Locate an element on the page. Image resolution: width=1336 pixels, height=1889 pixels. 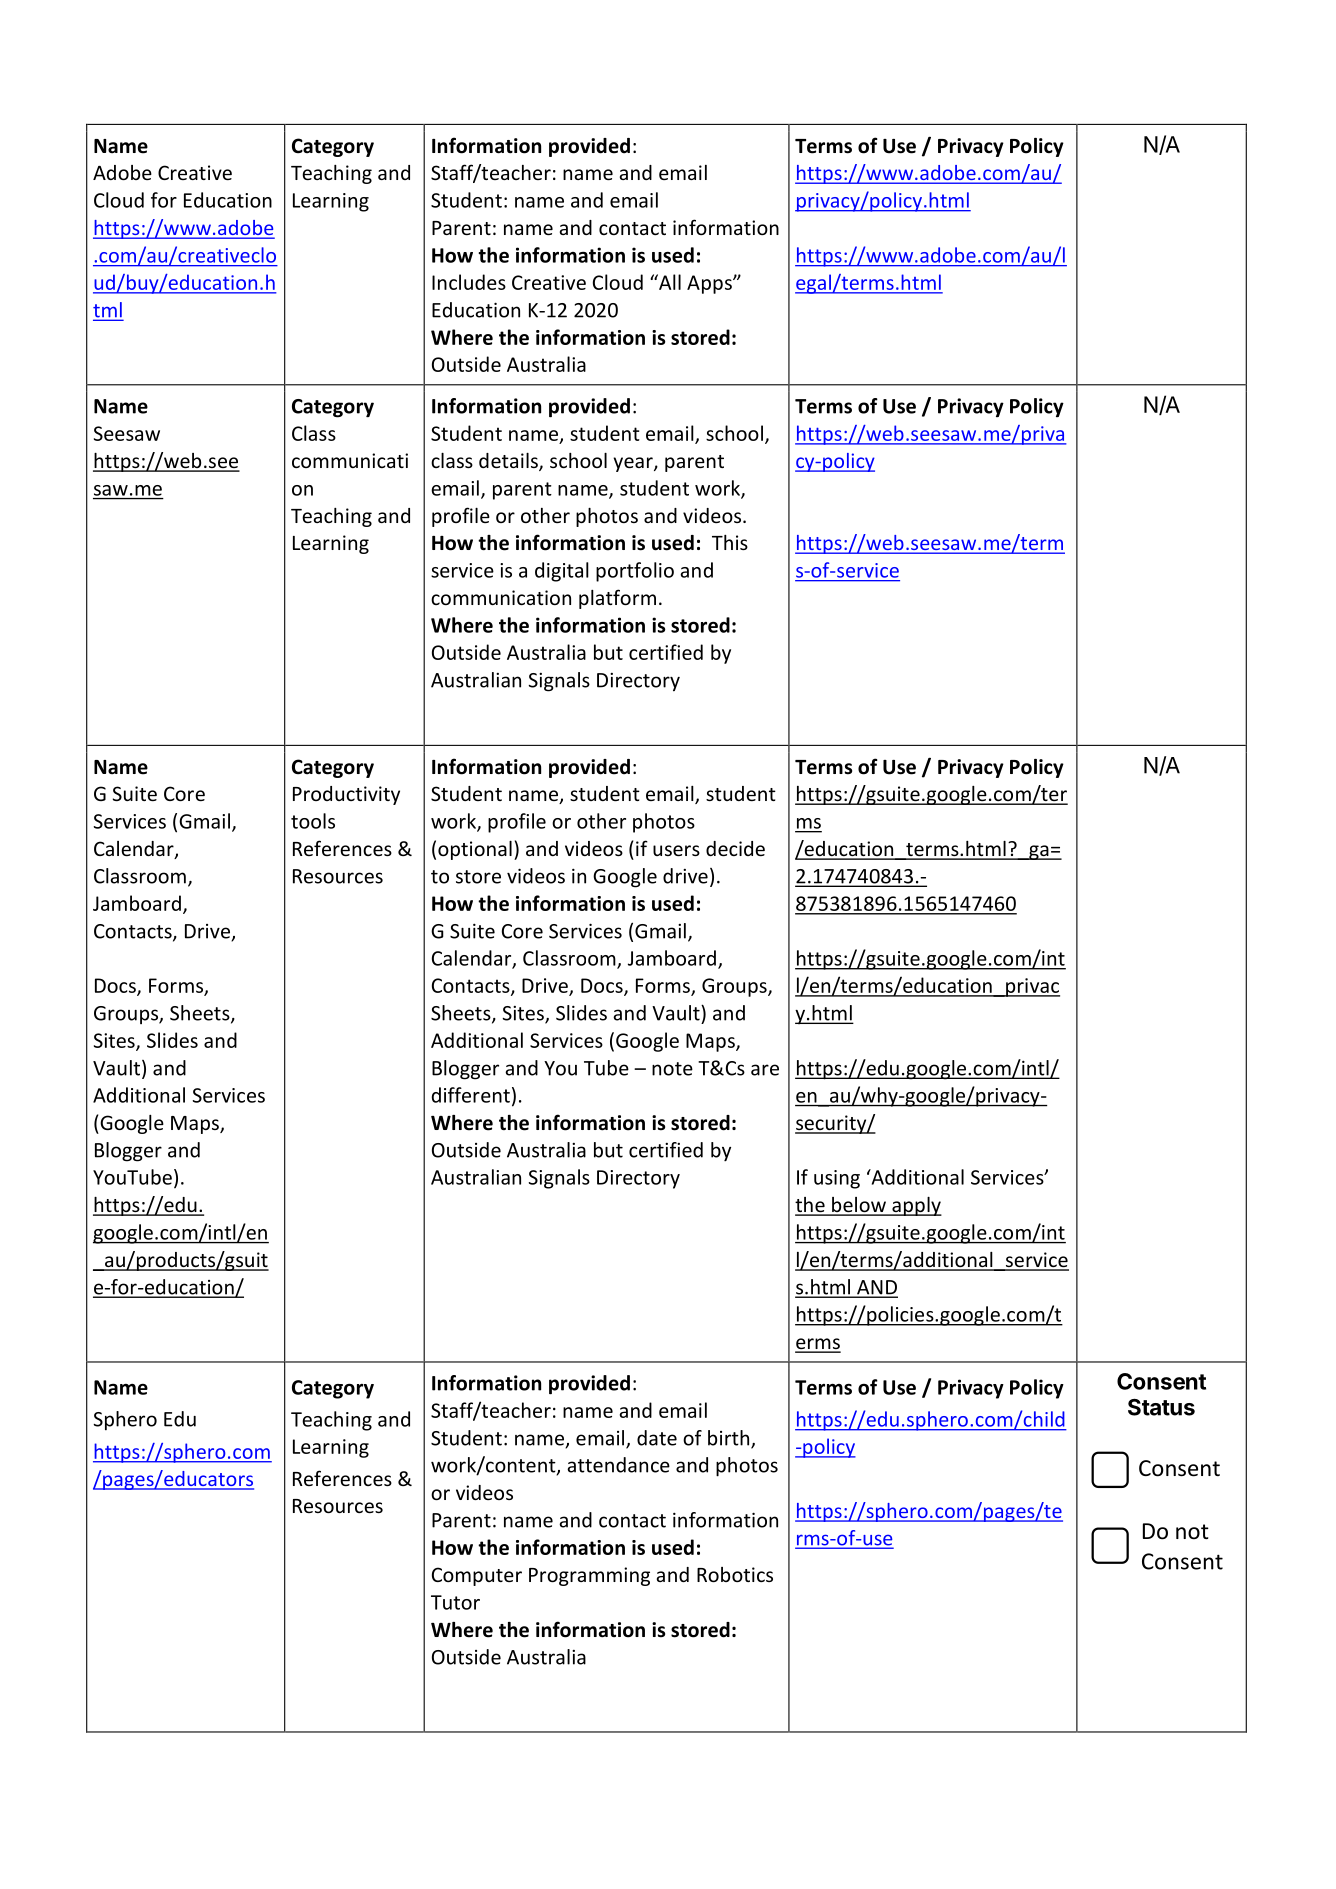
different is located at coordinates (471, 1095).
